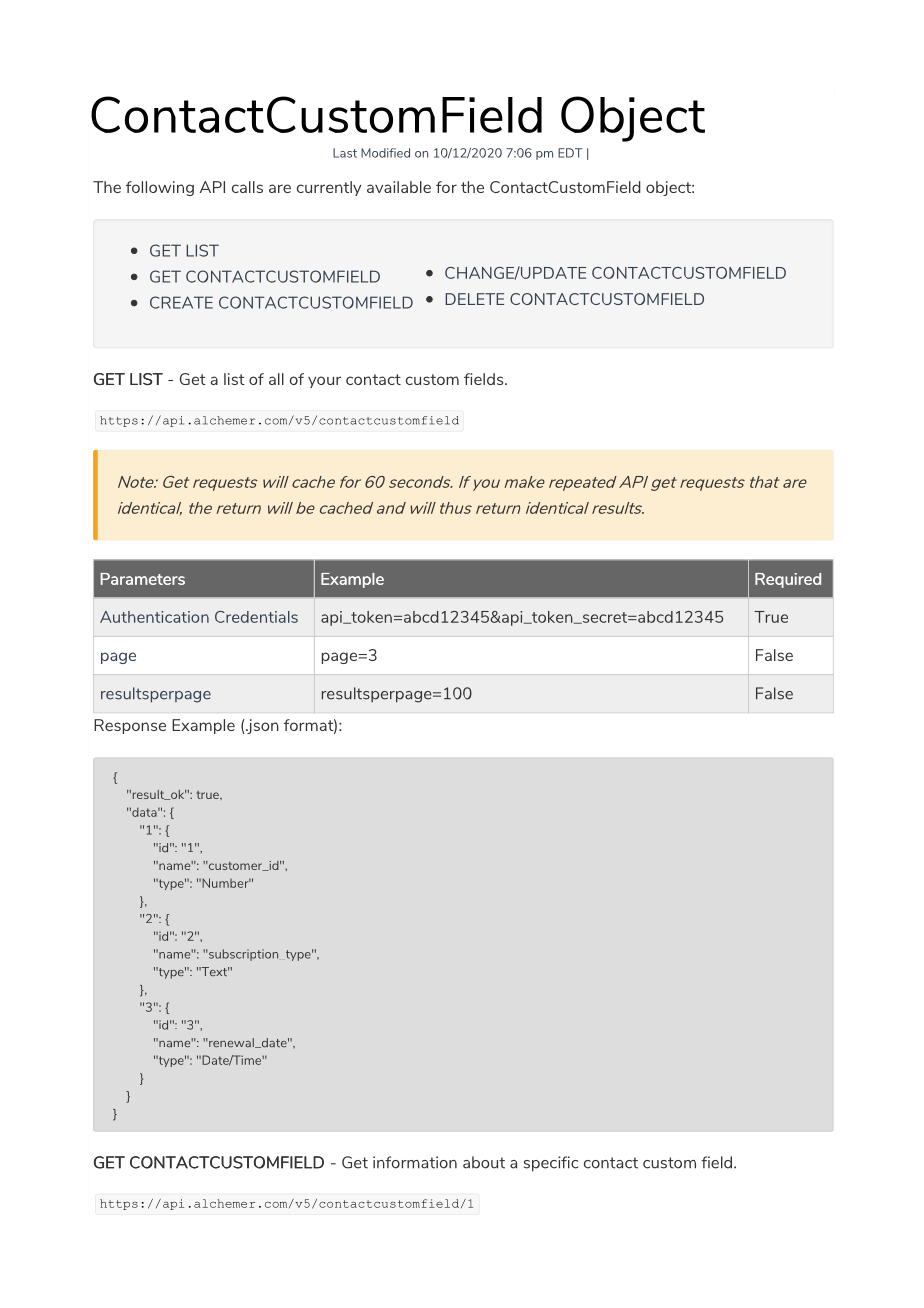 This screenshot has width=924, height=1308. I want to click on calls, so click(247, 187).
